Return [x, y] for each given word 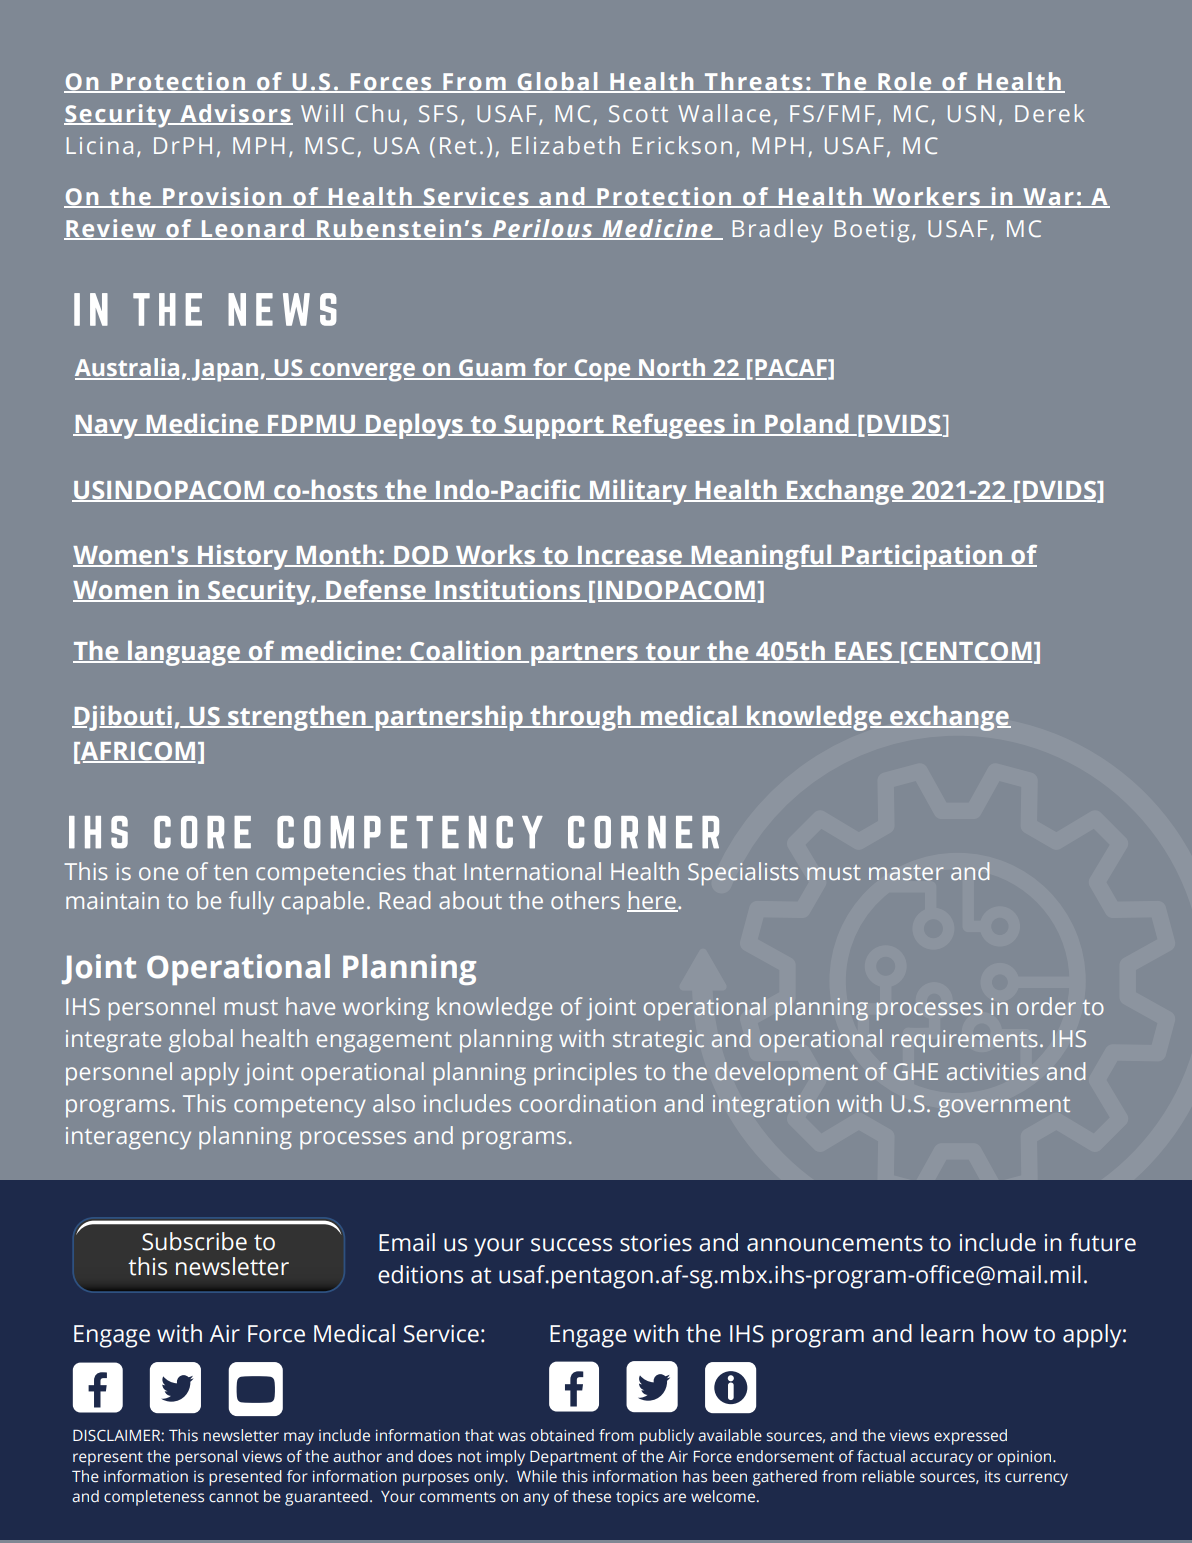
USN [971, 113]
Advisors [235, 114]
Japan [226, 370]
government [1004, 1107]
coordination [588, 1103]
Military [638, 492]
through [580, 718]
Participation [922, 557]
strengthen [297, 718]
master [906, 872]
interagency [128, 1138]
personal [206, 1458]
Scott [638, 113]
